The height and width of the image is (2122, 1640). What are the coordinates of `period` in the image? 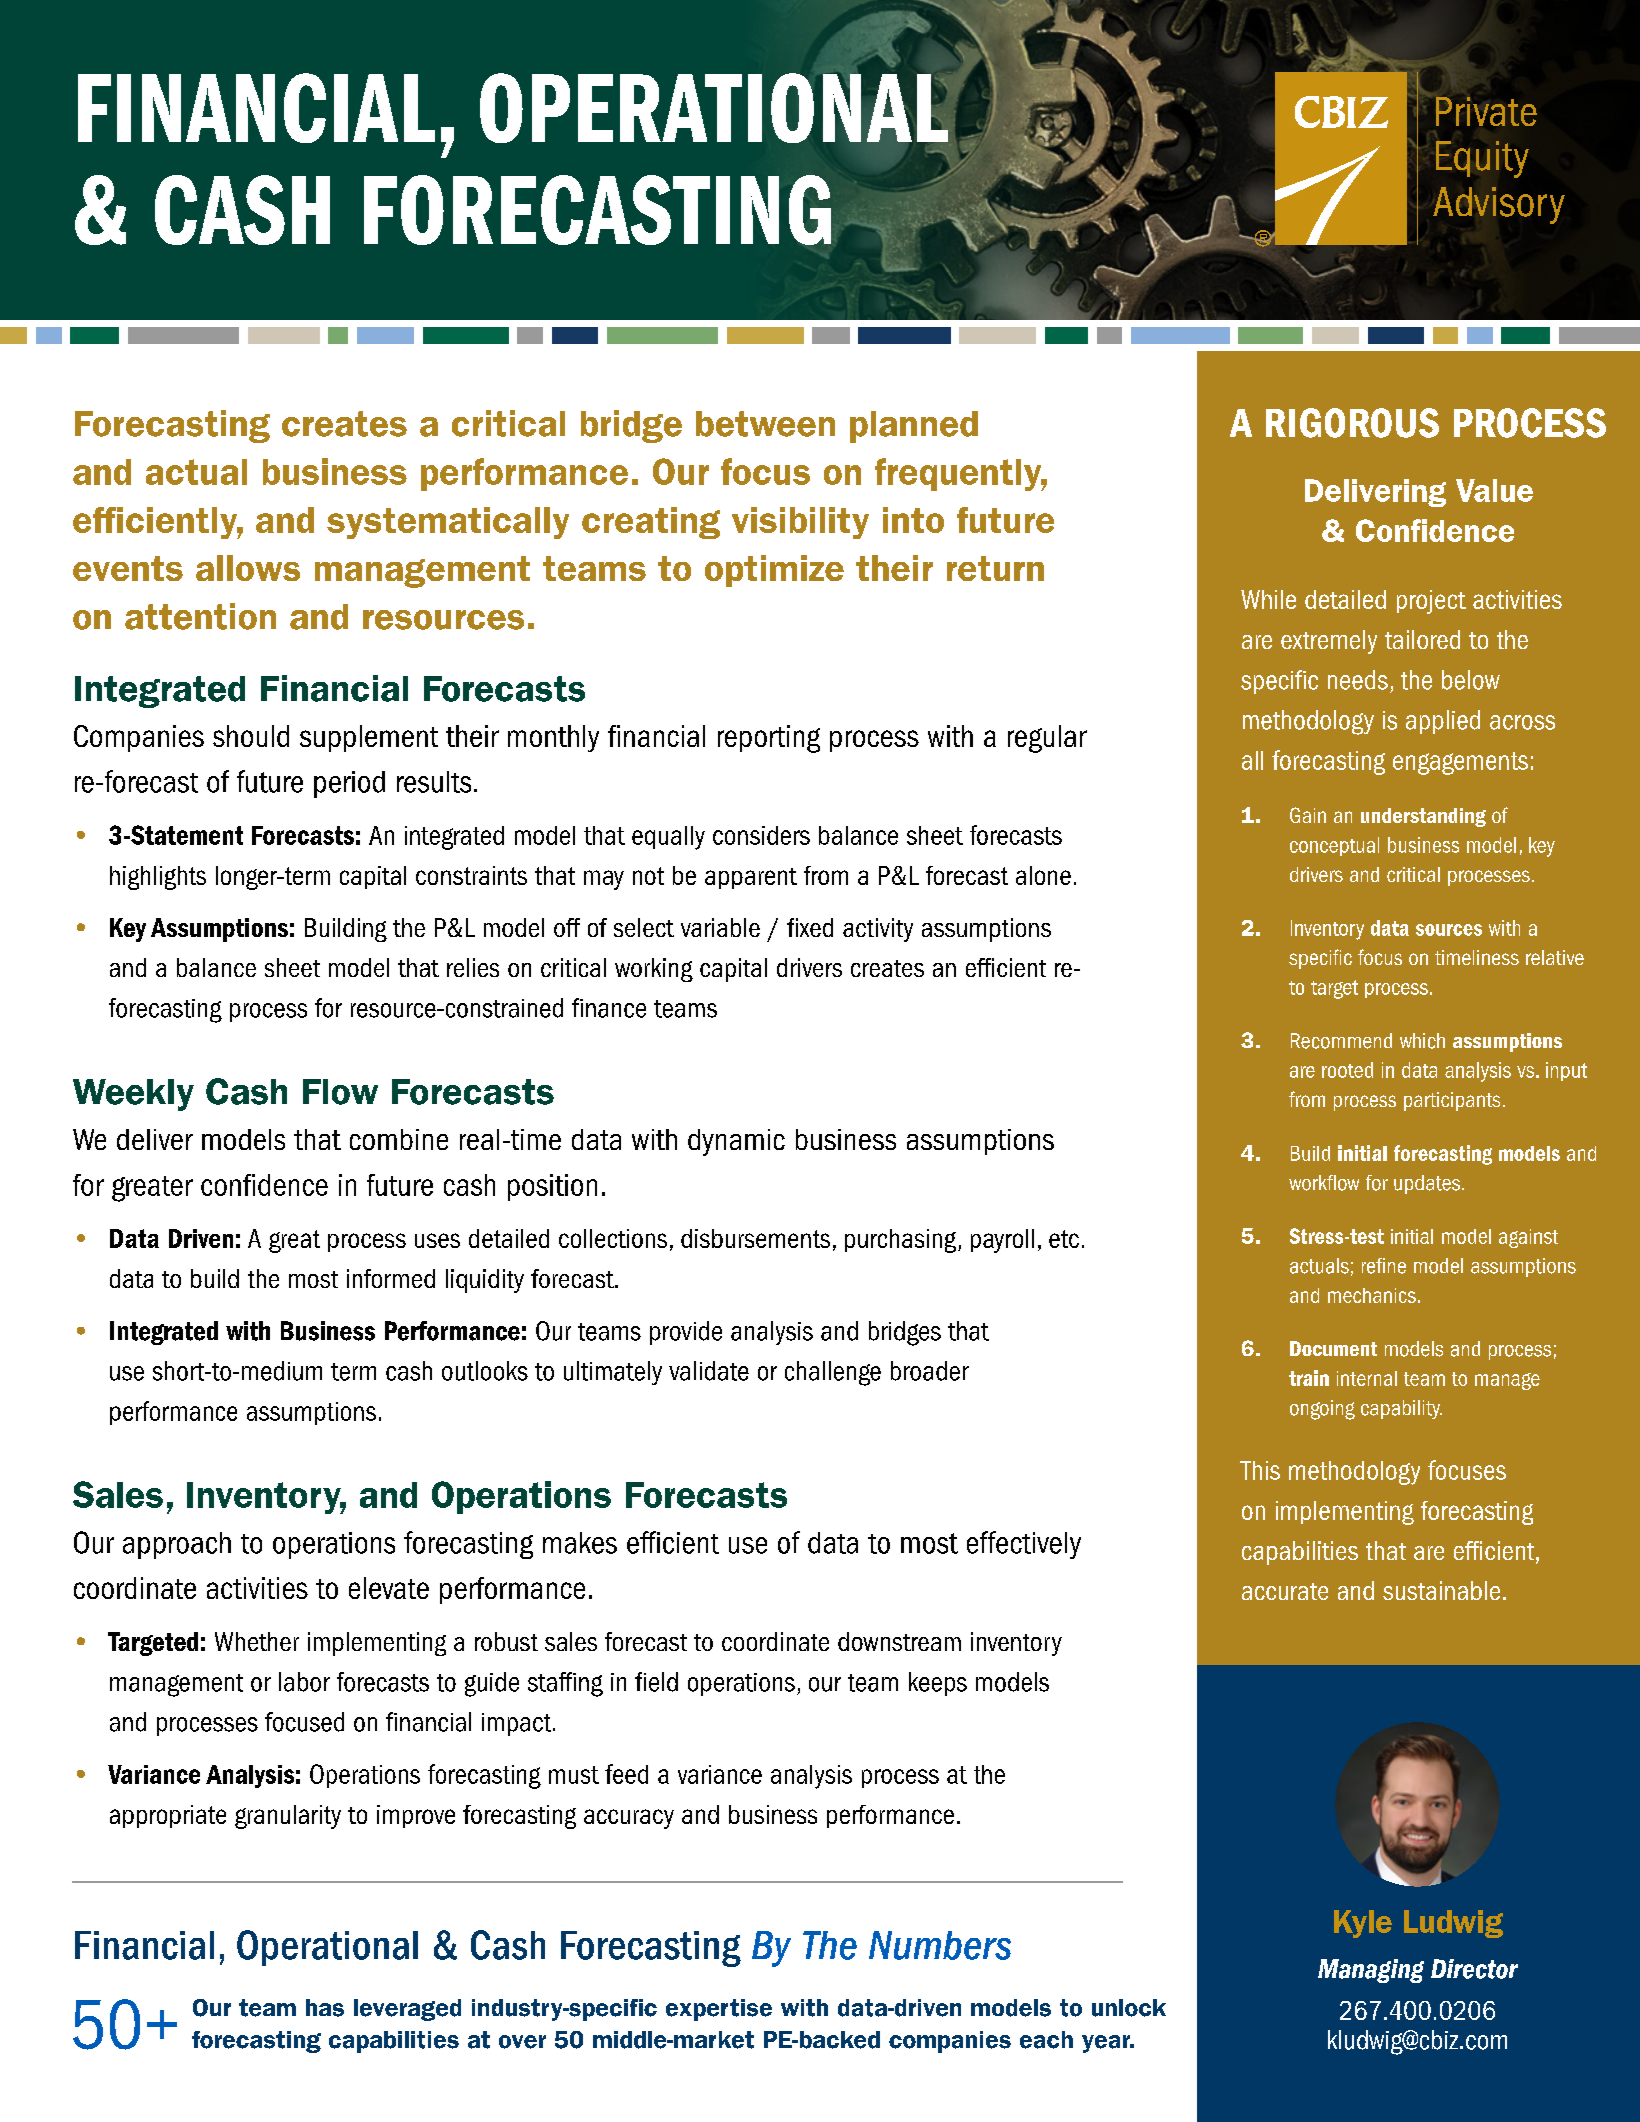 It's located at (349, 784).
